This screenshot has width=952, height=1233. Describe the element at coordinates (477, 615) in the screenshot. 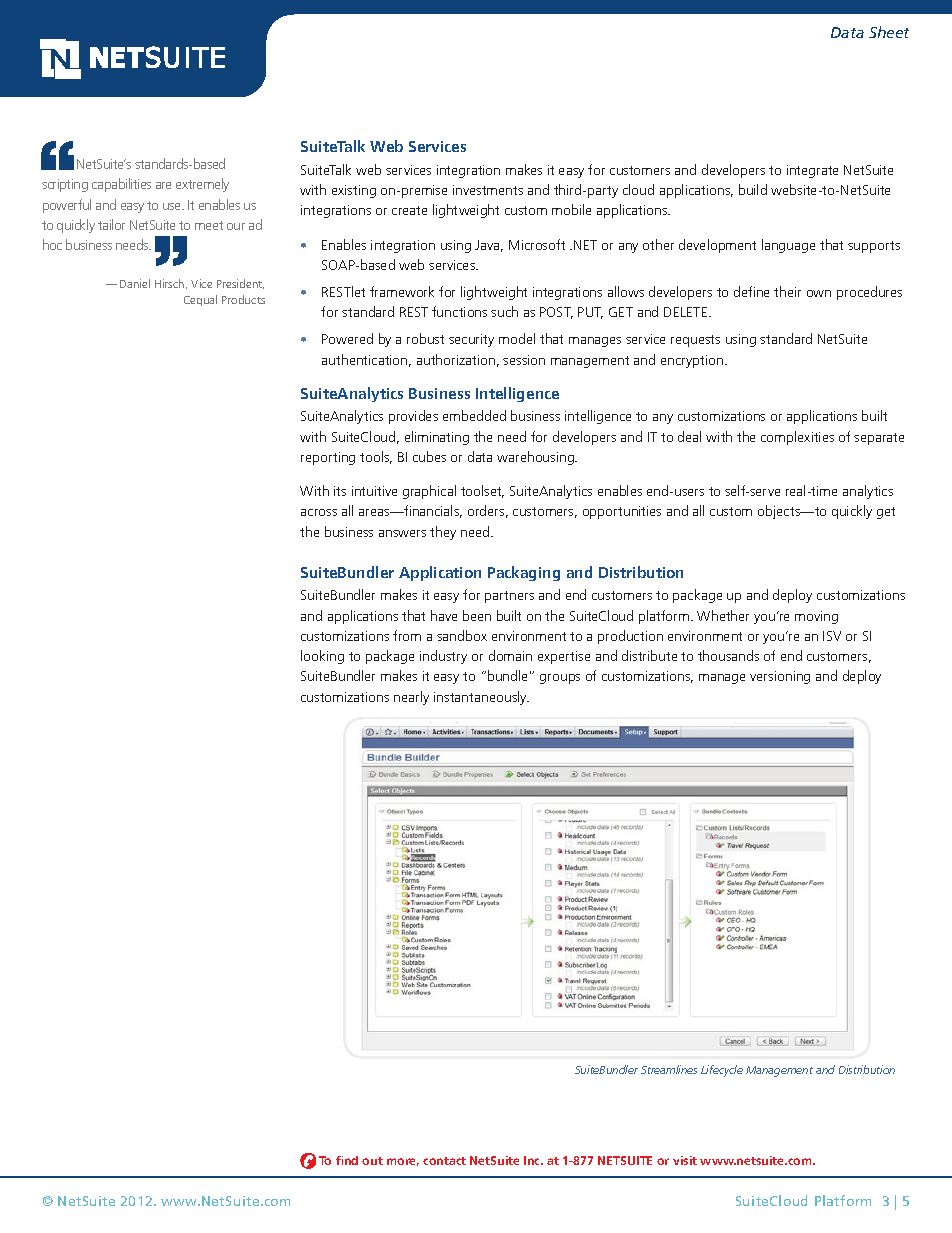

I see `been` at that location.
